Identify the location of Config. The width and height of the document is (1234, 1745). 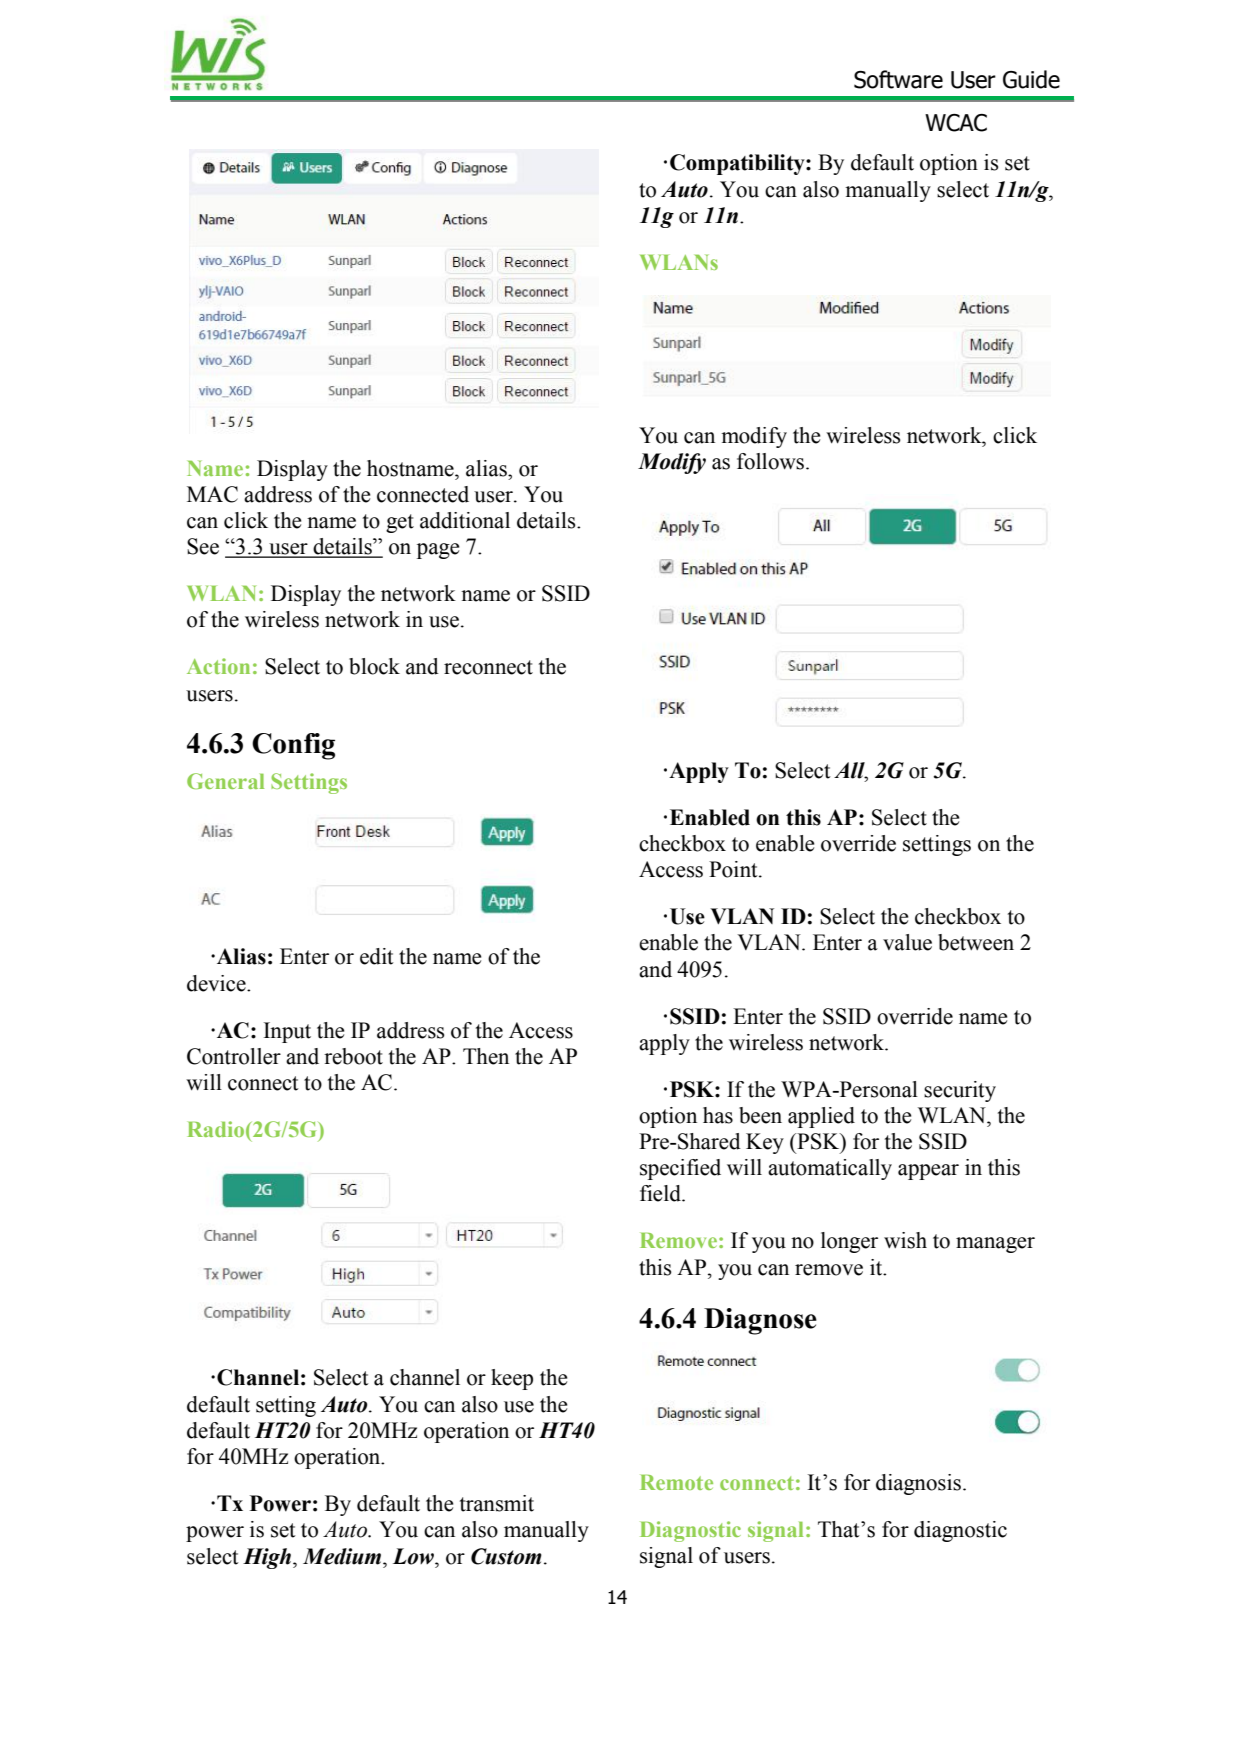
(293, 746).
